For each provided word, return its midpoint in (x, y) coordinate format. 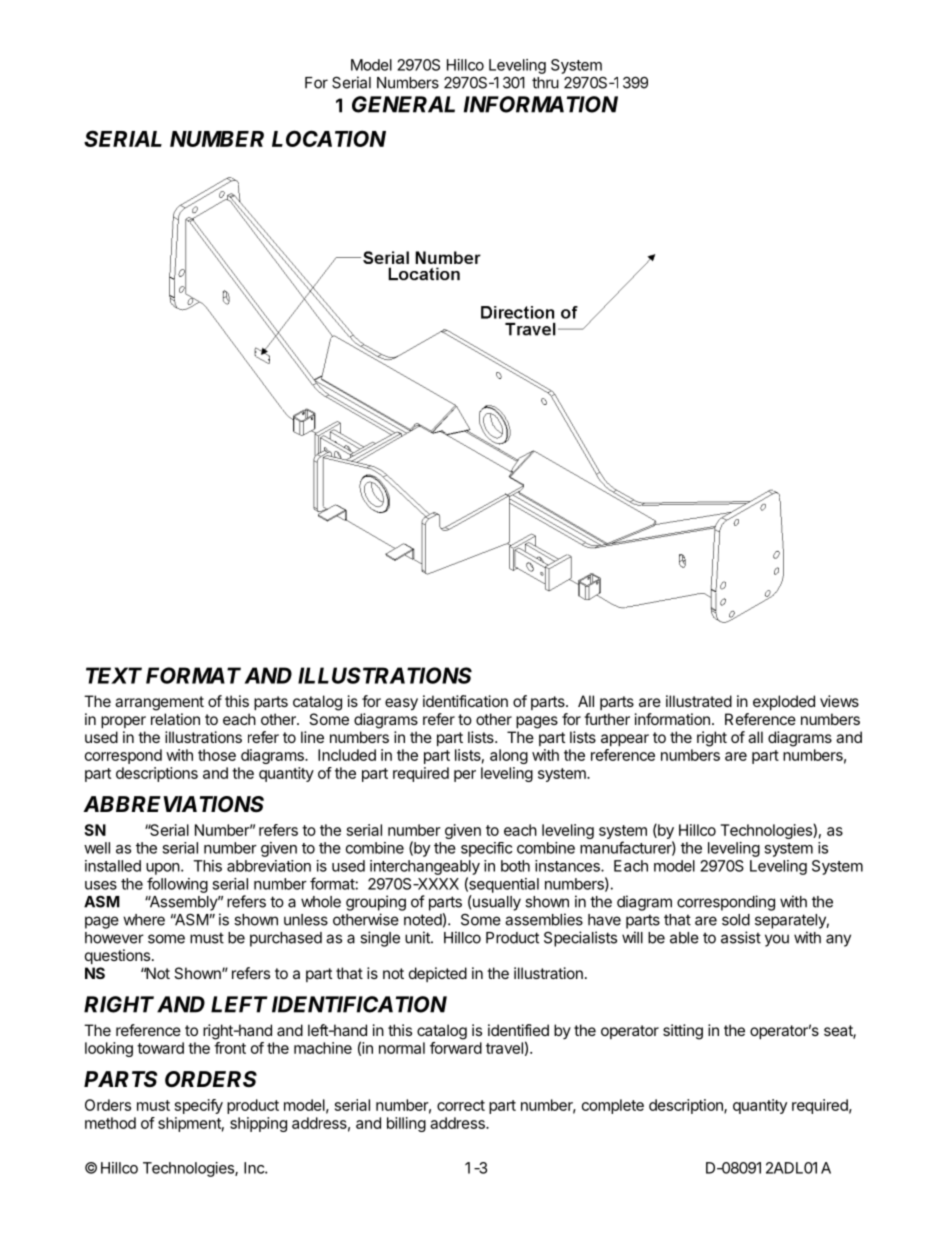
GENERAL (403, 104)
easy (401, 704)
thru (545, 83)
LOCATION (329, 138)
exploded (784, 702)
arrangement (159, 703)
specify (199, 1106)
